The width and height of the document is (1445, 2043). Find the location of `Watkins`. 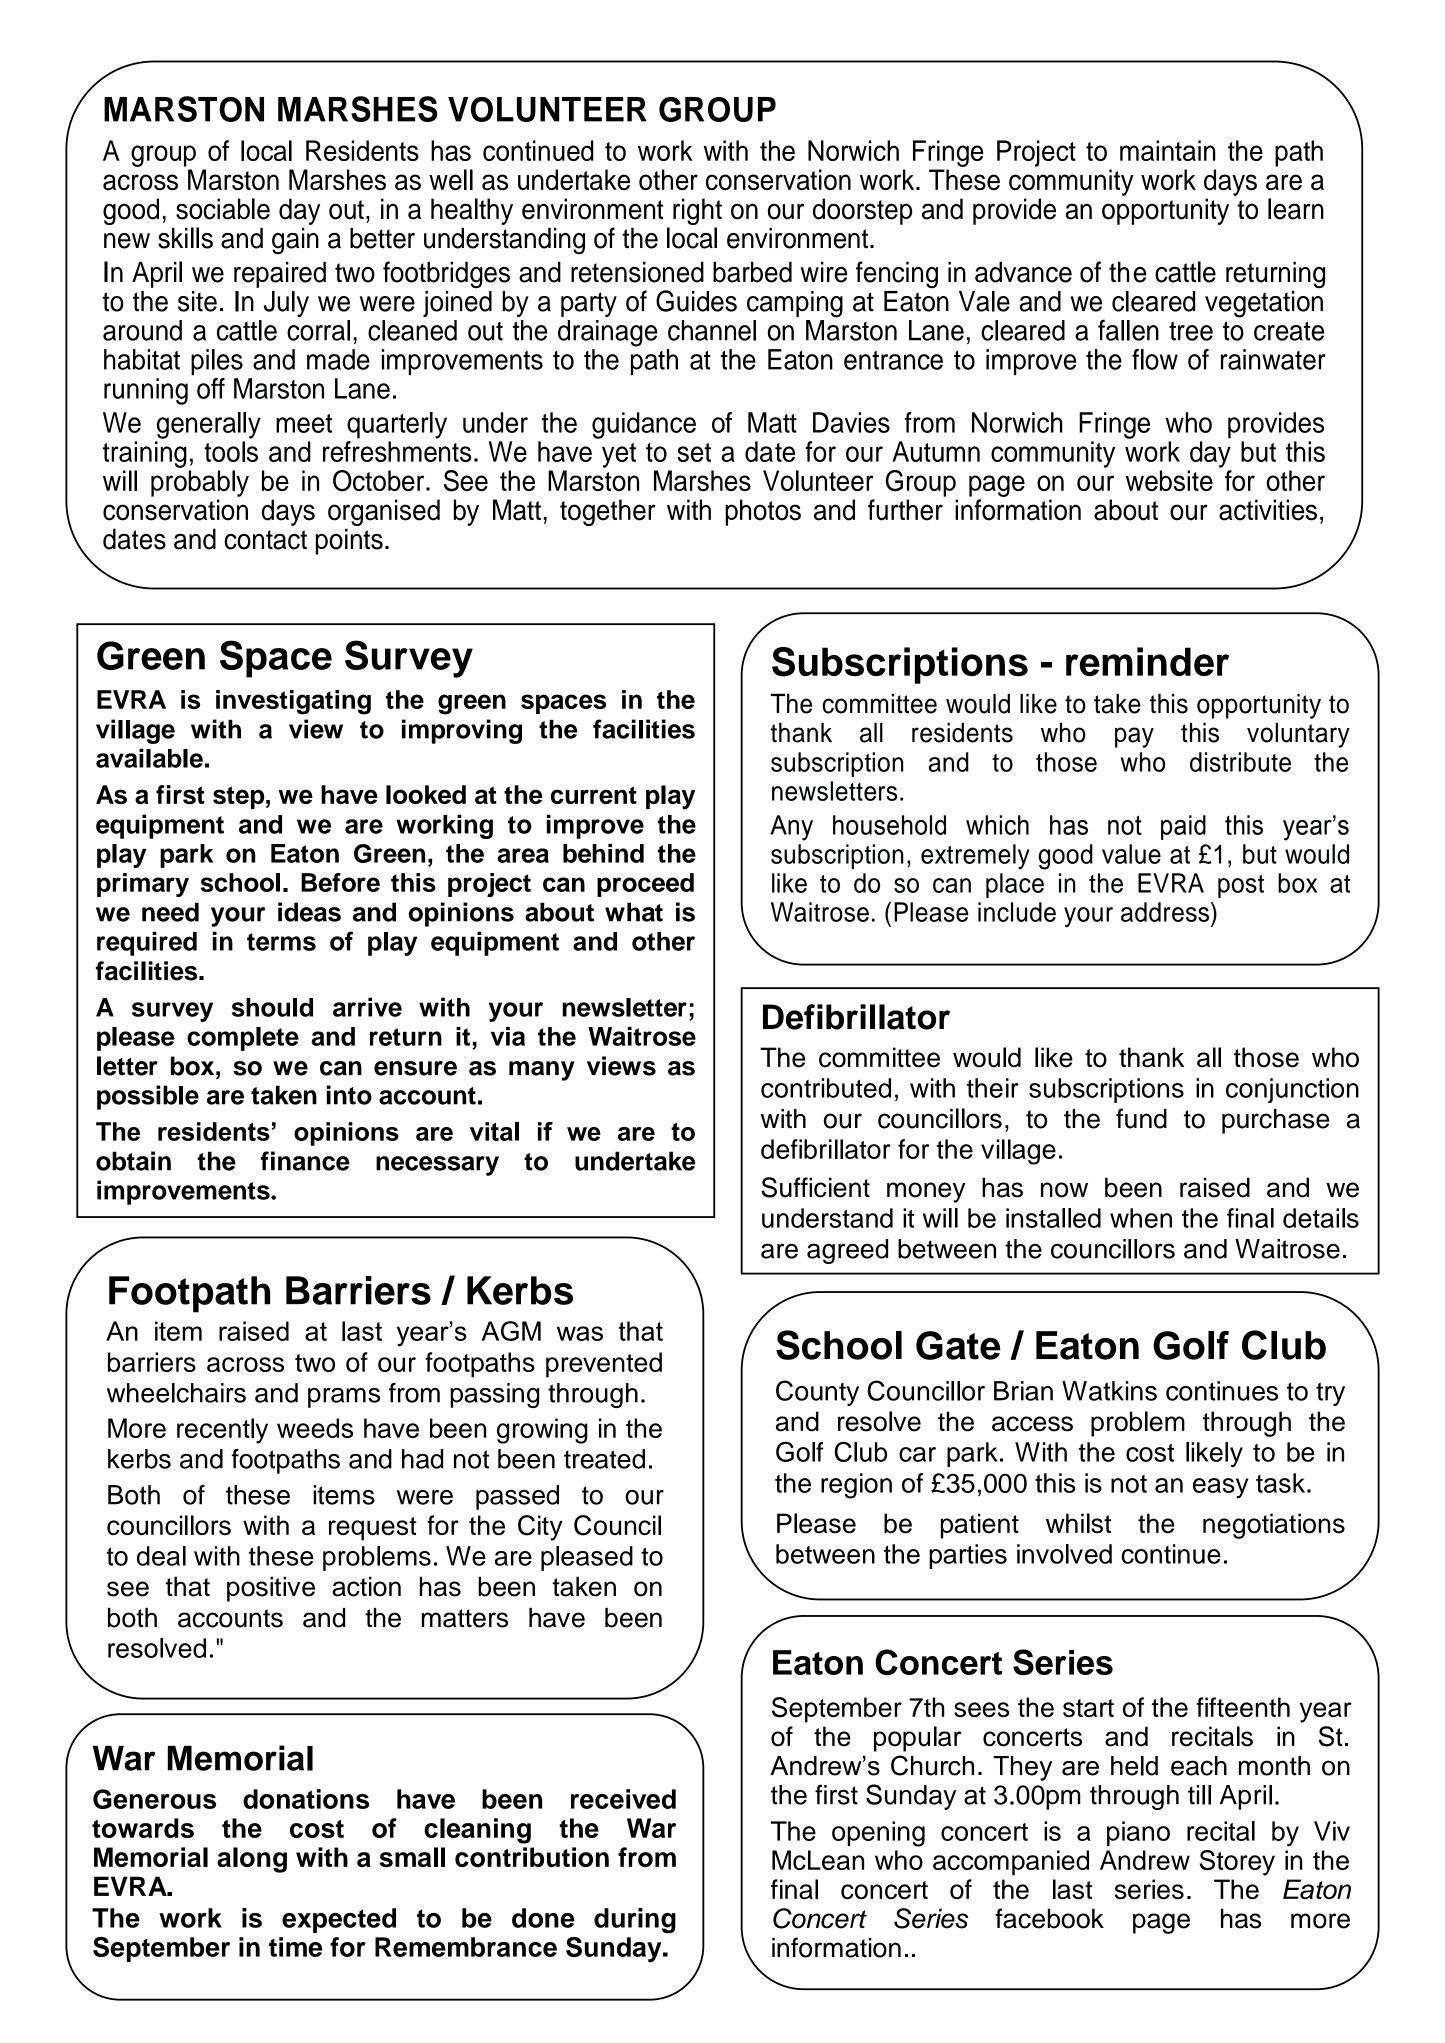

Watkins is located at coordinates (1109, 1391).
